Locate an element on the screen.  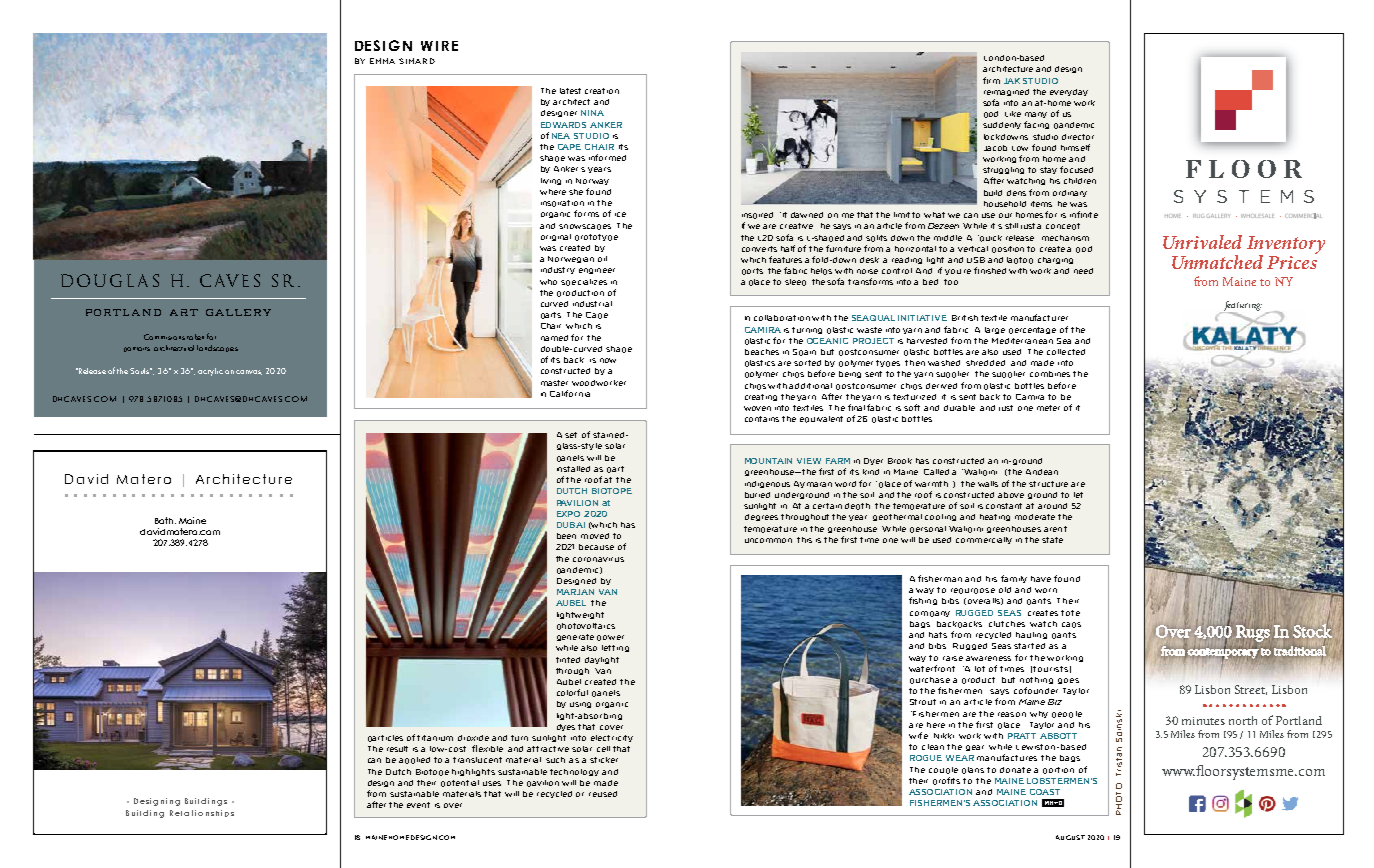
Relationships is located at coordinates (202, 813).
